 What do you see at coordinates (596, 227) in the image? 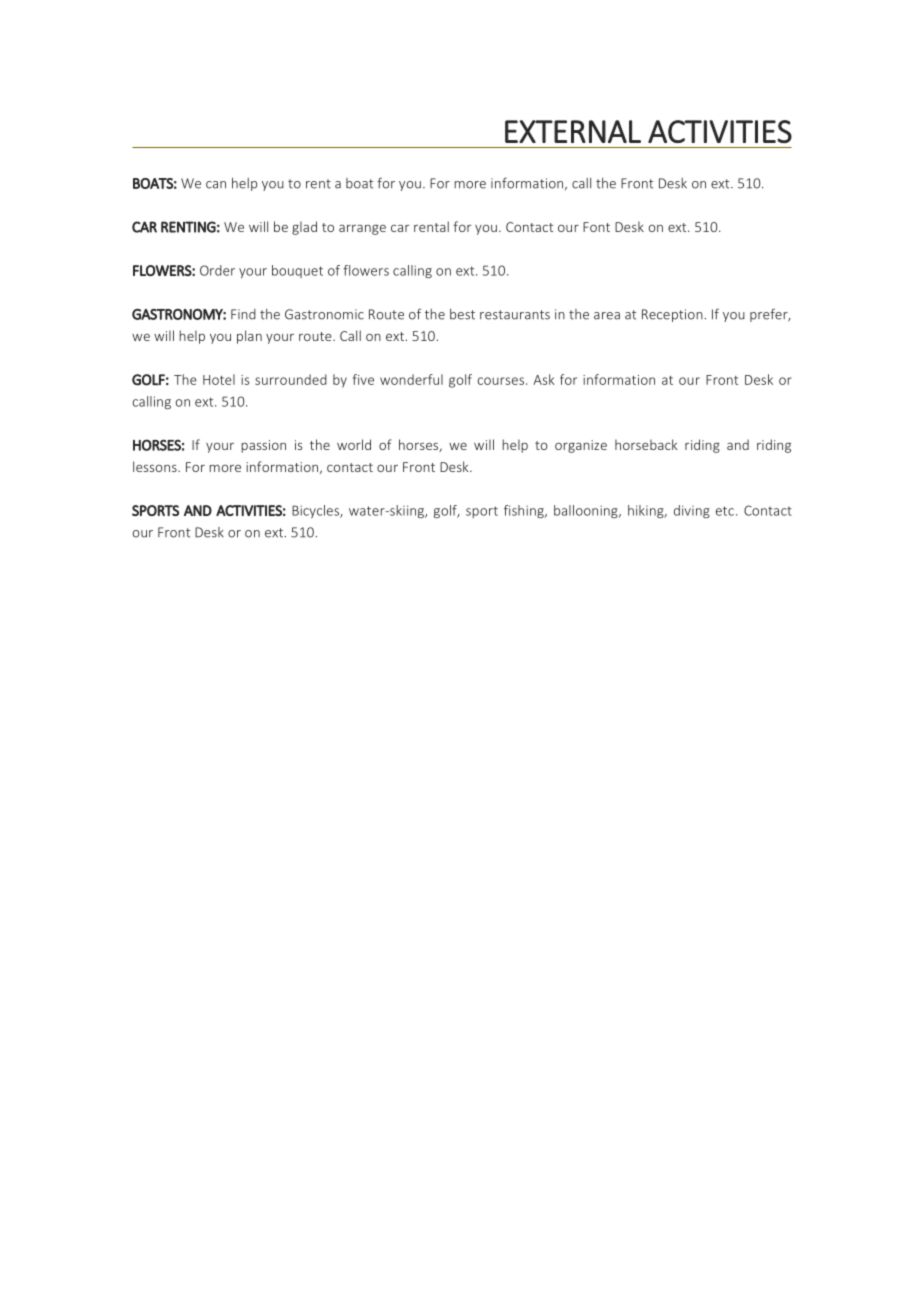
I see `Font` at bounding box center [596, 227].
